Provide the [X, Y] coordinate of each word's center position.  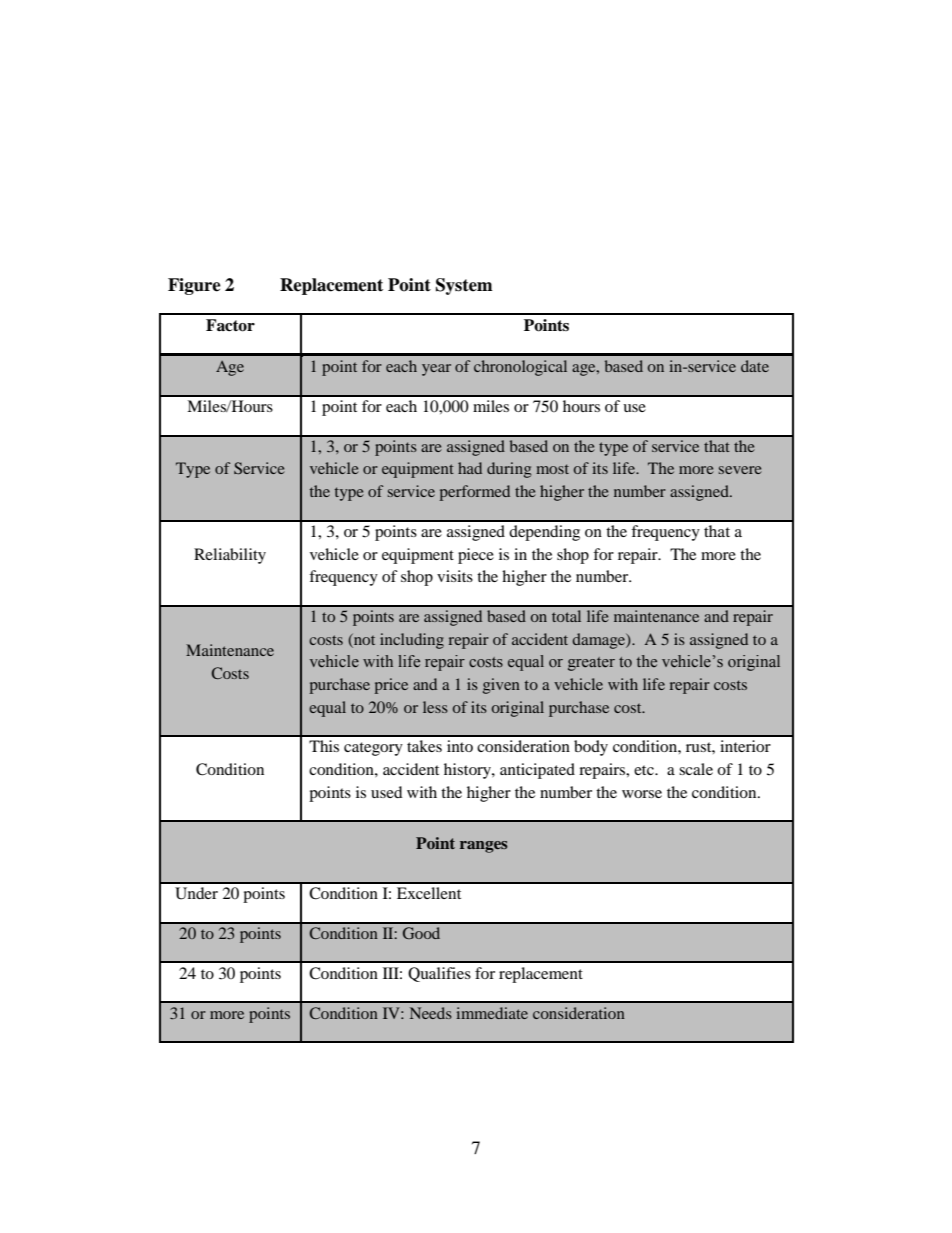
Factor [230, 325]
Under [196, 893]
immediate [492, 1013]
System [464, 286]
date [755, 366]
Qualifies [439, 974]
